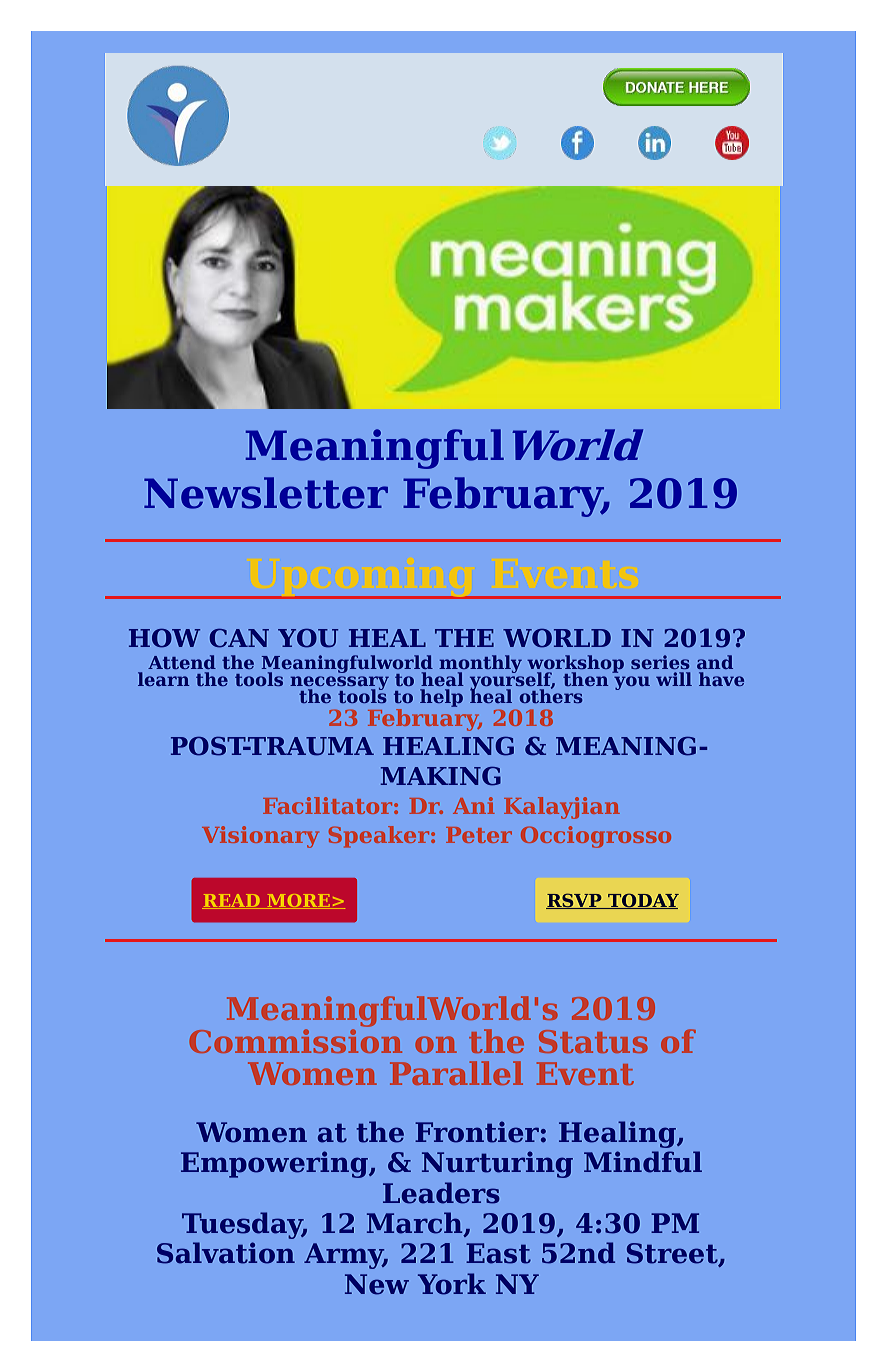  What do you see at coordinates (266, 493) in the screenshot?
I see `Newsletter` at bounding box center [266, 493].
